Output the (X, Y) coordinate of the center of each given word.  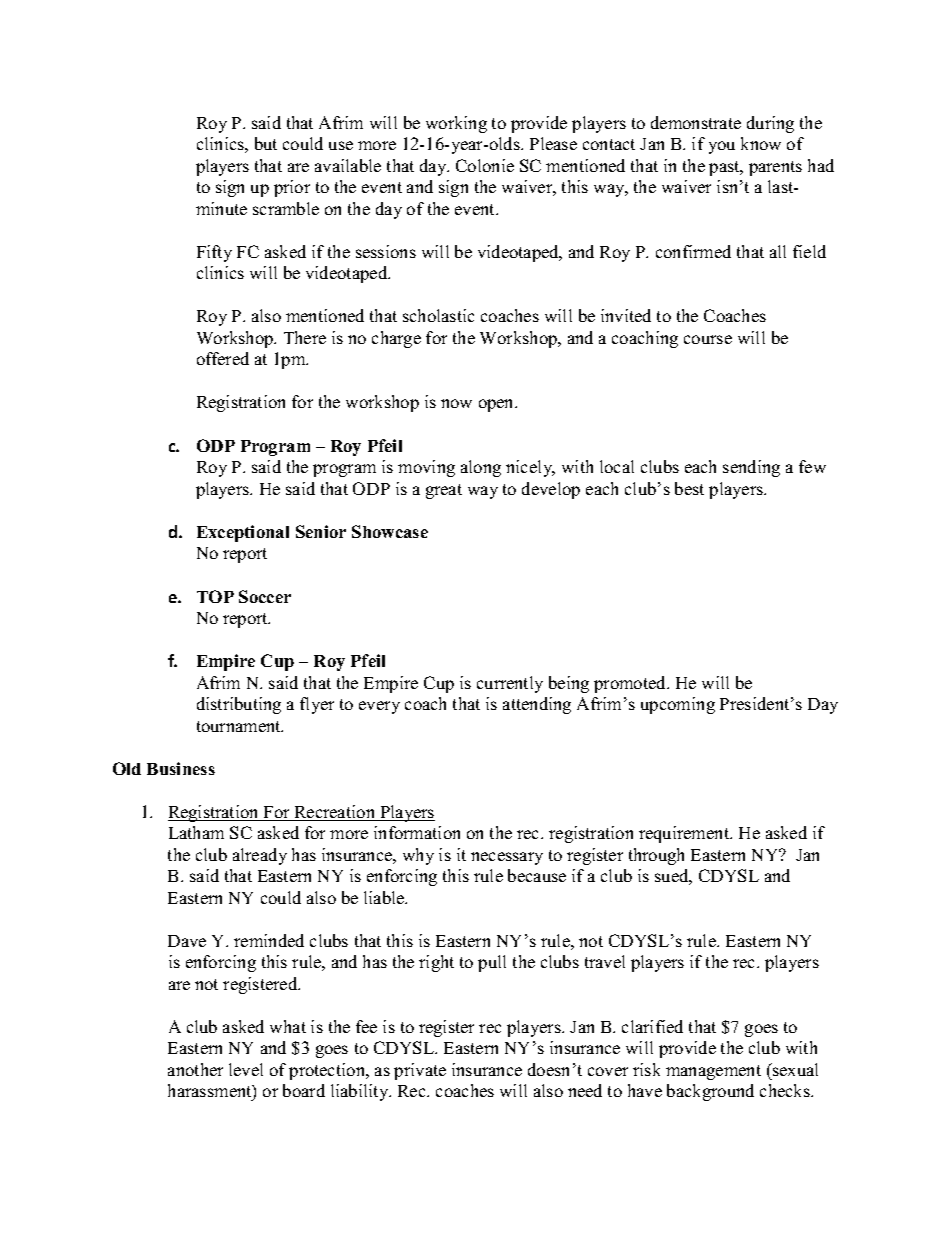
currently (510, 684)
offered (223, 358)
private (420, 1071)
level (246, 1069)
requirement (685, 834)
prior (292, 188)
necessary (507, 858)
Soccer (265, 596)
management (713, 1072)
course (708, 339)
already (260, 856)
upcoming (678, 705)
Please (553, 143)
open (498, 405)
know (761, 143)
